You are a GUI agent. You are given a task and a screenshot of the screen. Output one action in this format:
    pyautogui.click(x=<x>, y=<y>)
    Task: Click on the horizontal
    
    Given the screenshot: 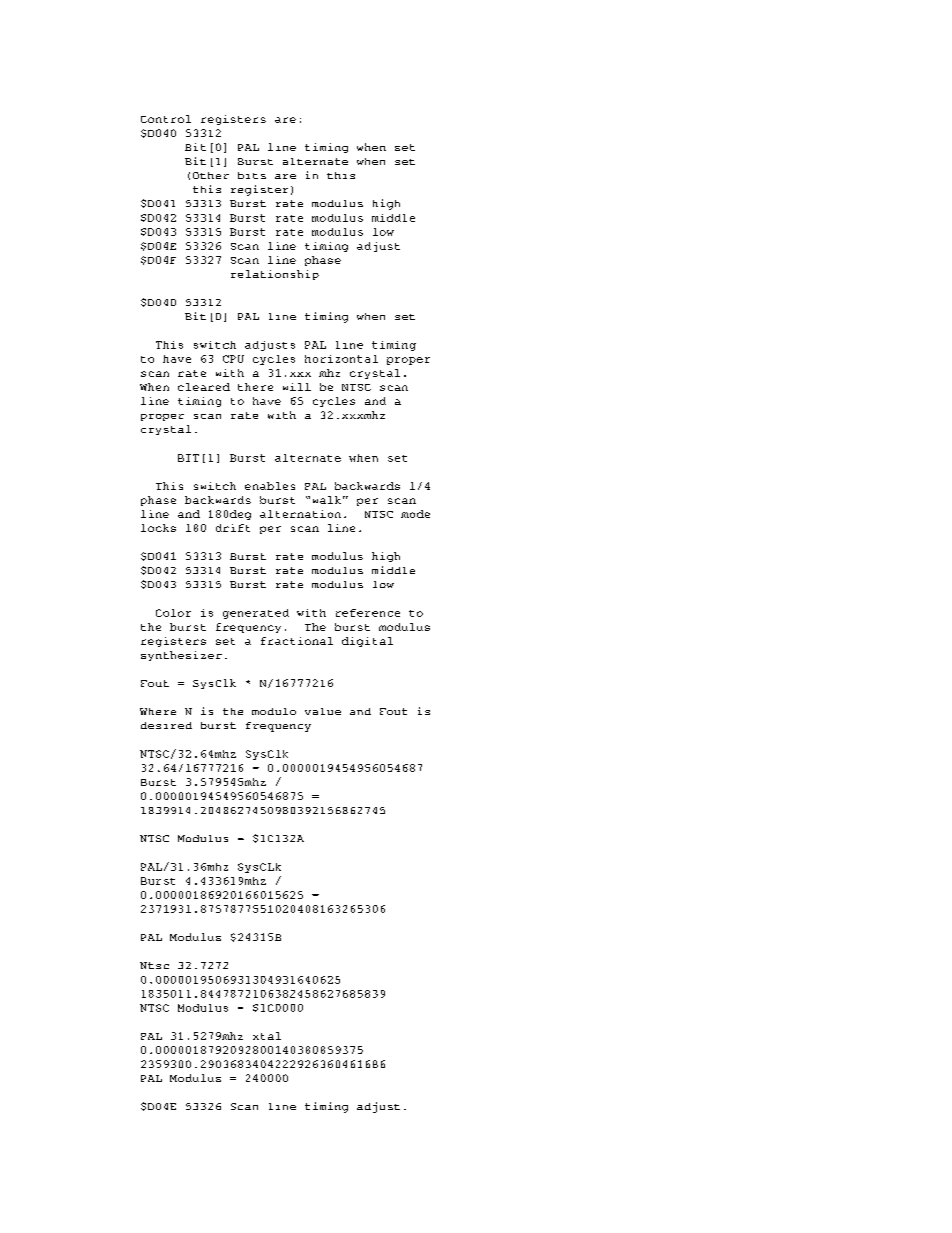 What is the action you would take?
    pyautogui.click(x=341, y=359)
